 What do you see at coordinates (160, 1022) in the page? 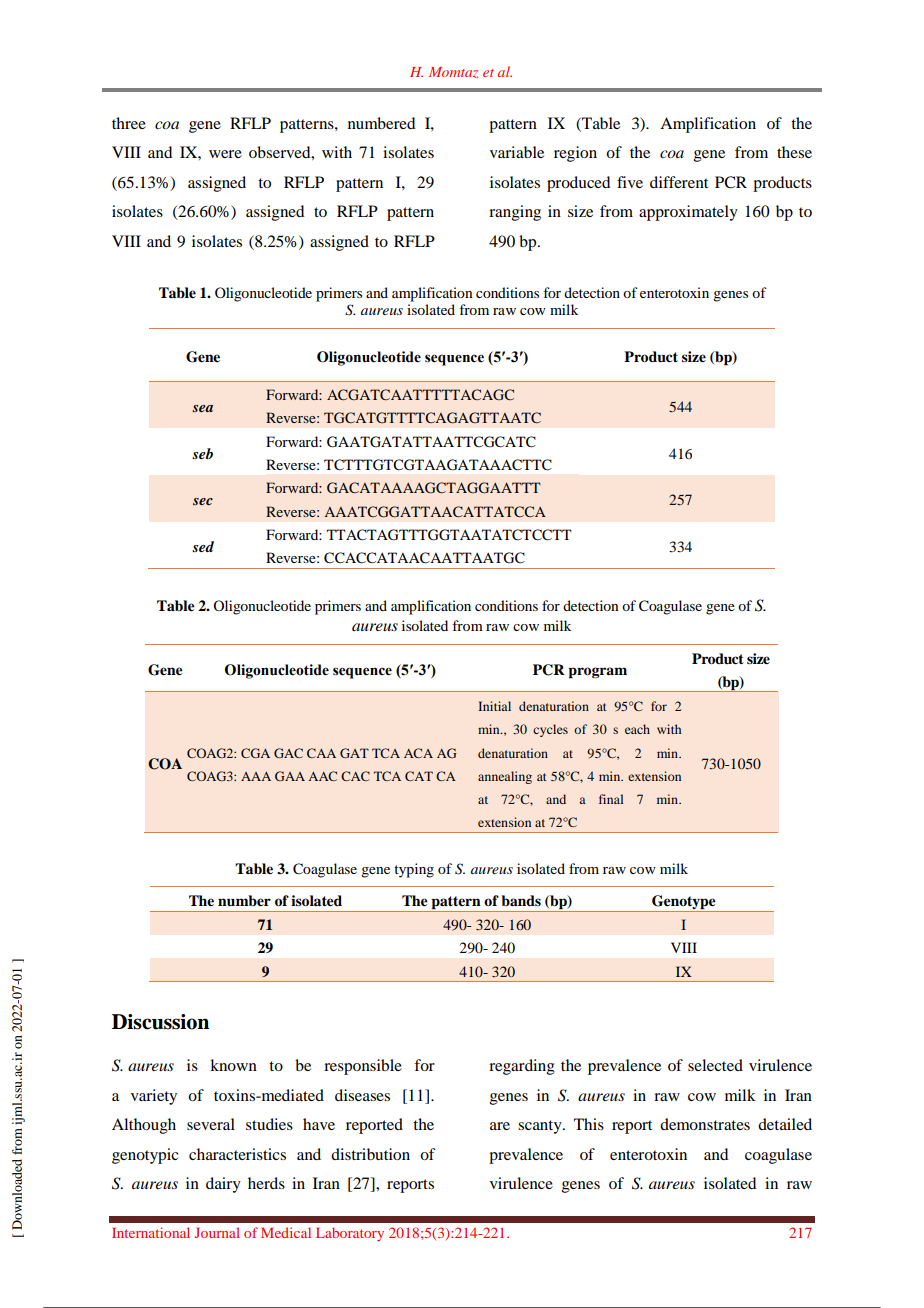
I see `Discussion` at bounding box center [160, 1022].
